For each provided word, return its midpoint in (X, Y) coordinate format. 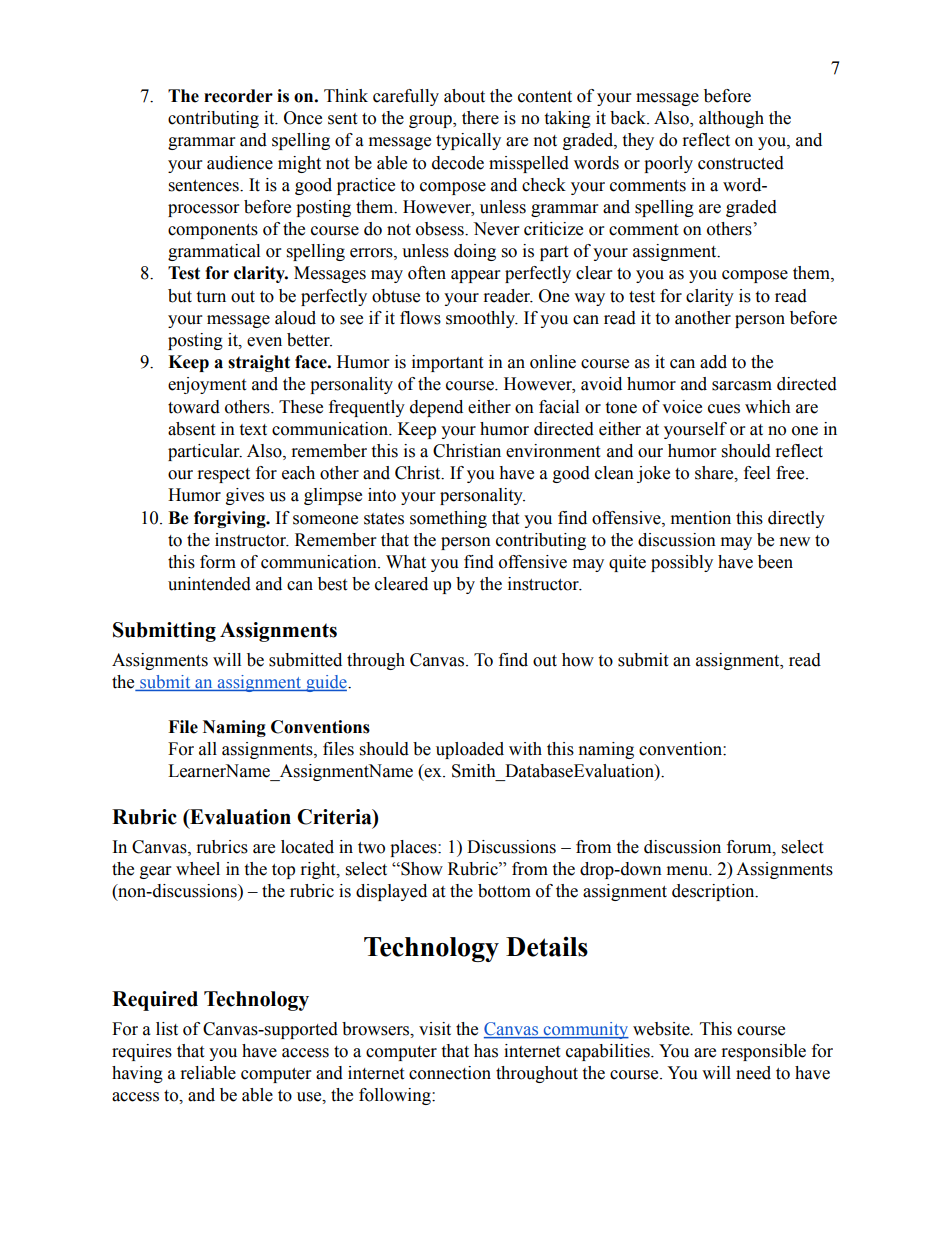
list (167, 1029)
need (753, 1073)
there (480, 118)
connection (450, 1073)
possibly (682, 563)
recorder (238, 96)
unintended (209, 584)
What (406, 562)
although (731, 119)
